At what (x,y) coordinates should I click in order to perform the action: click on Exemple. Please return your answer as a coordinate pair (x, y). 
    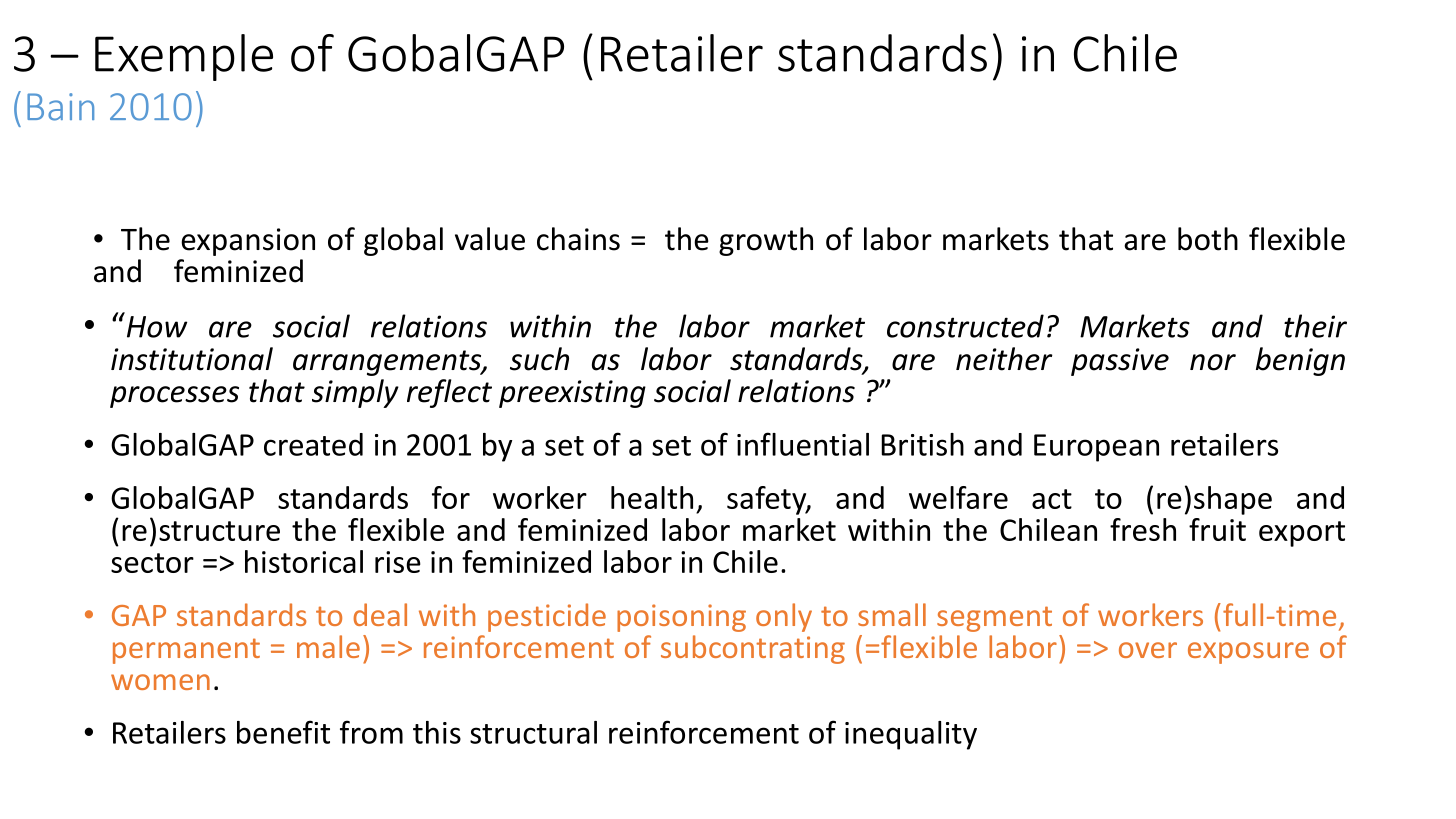
    Looking at the image, I should click on (184, 57).
